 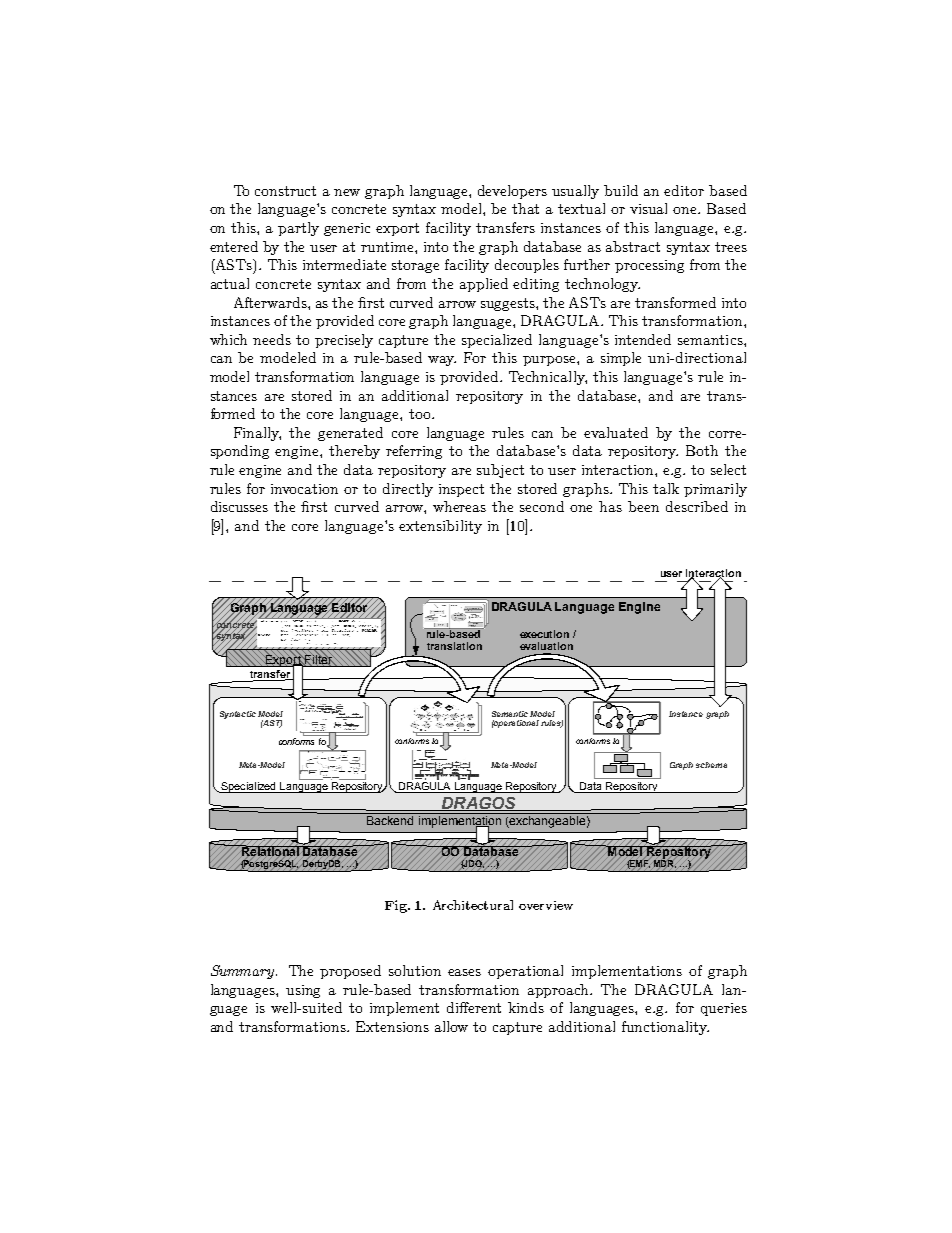 I want to click on described, so click(x=697, y=506).
